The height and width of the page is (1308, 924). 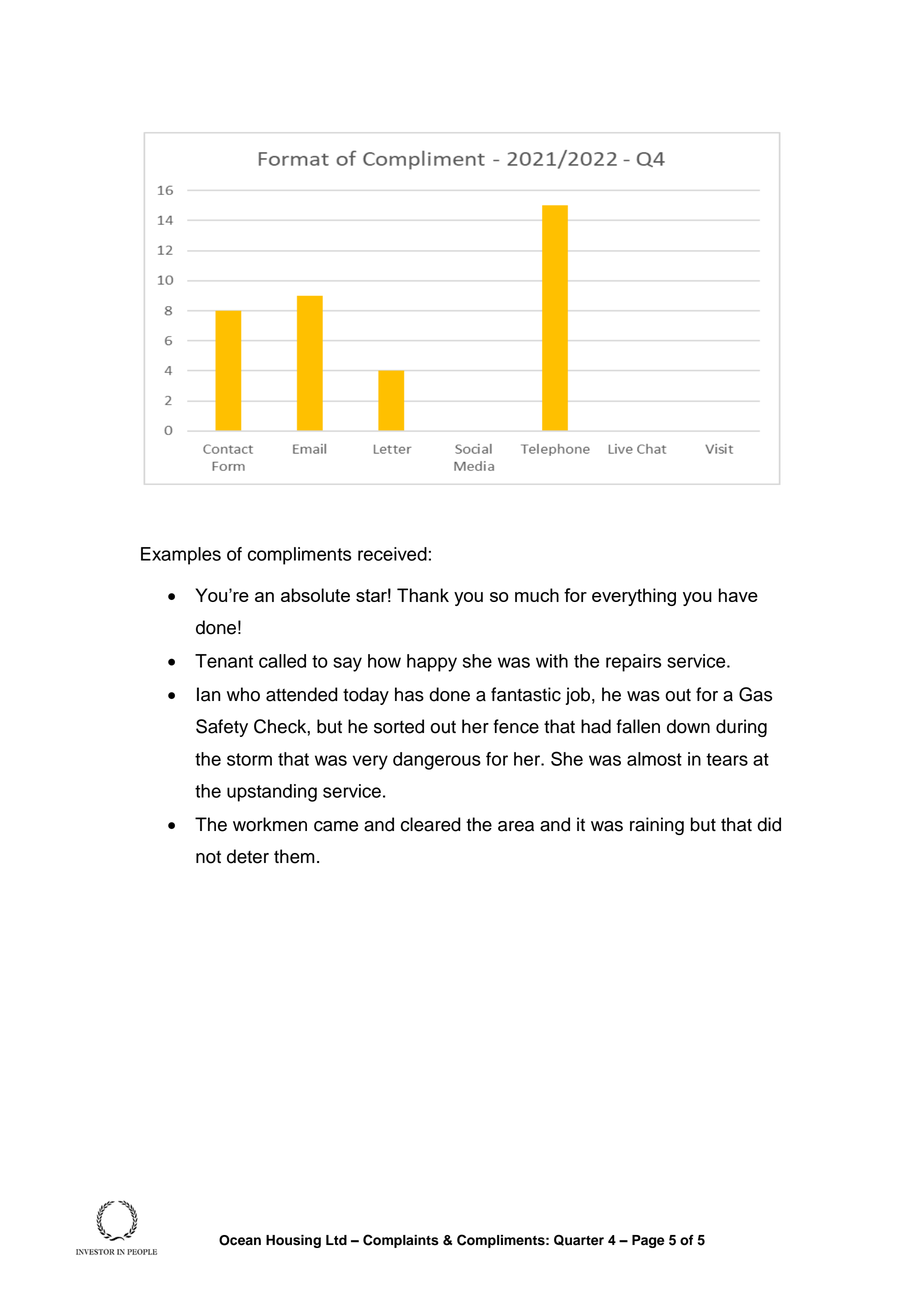 What do you see at coordinates (315, 595) in the page?
I see `absolute` at bounding box center [315, 595].
